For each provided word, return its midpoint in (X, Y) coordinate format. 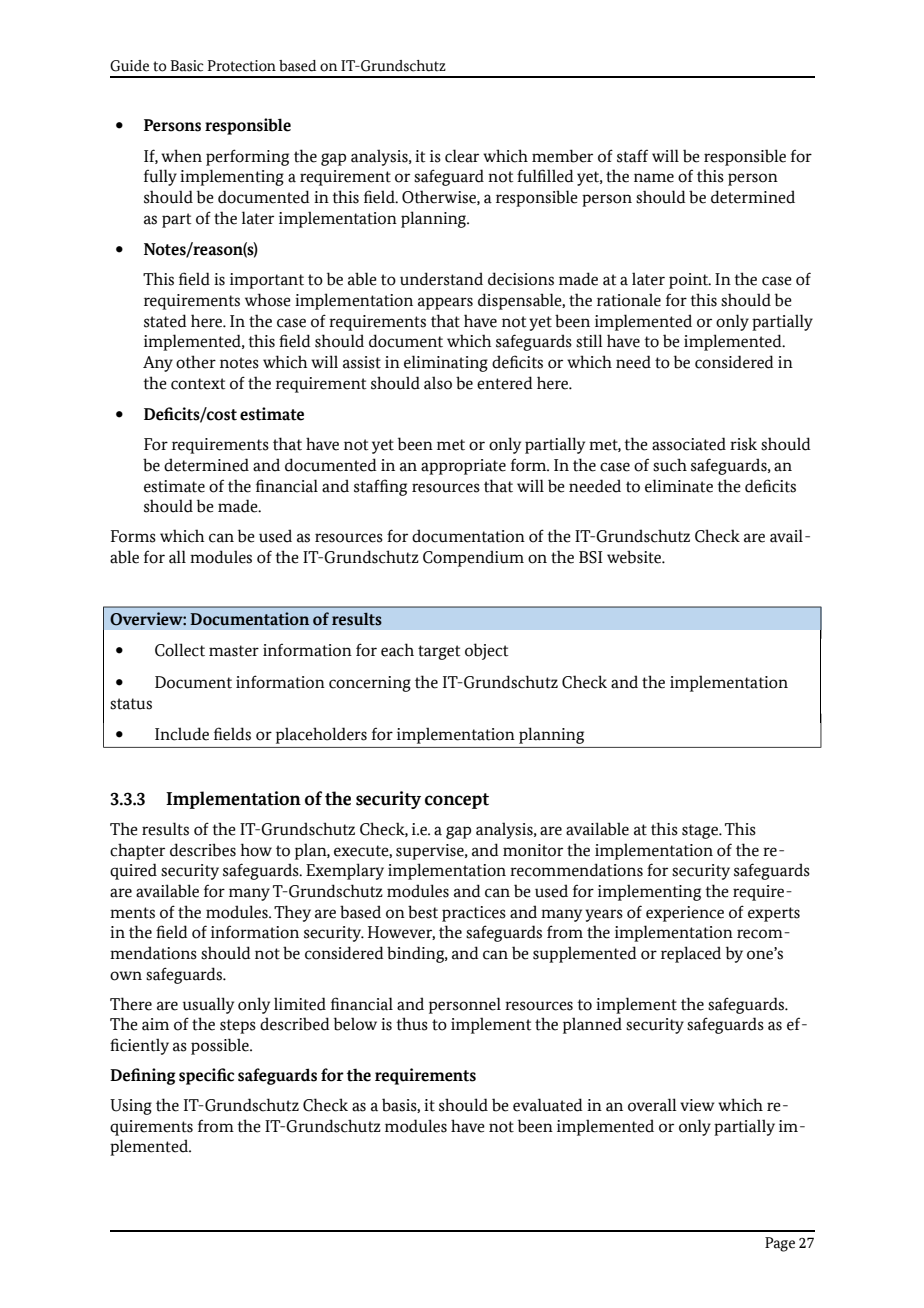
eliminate (679, 486)
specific (206, 1076)
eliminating (446, 363)
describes (203, 850)
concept (457, 801)
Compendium (473, 558)
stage (701, 831)
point (690, 281)
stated (165, 321)
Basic (187, 66)
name (654, 178)
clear (462, 156)
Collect (180, 650)
